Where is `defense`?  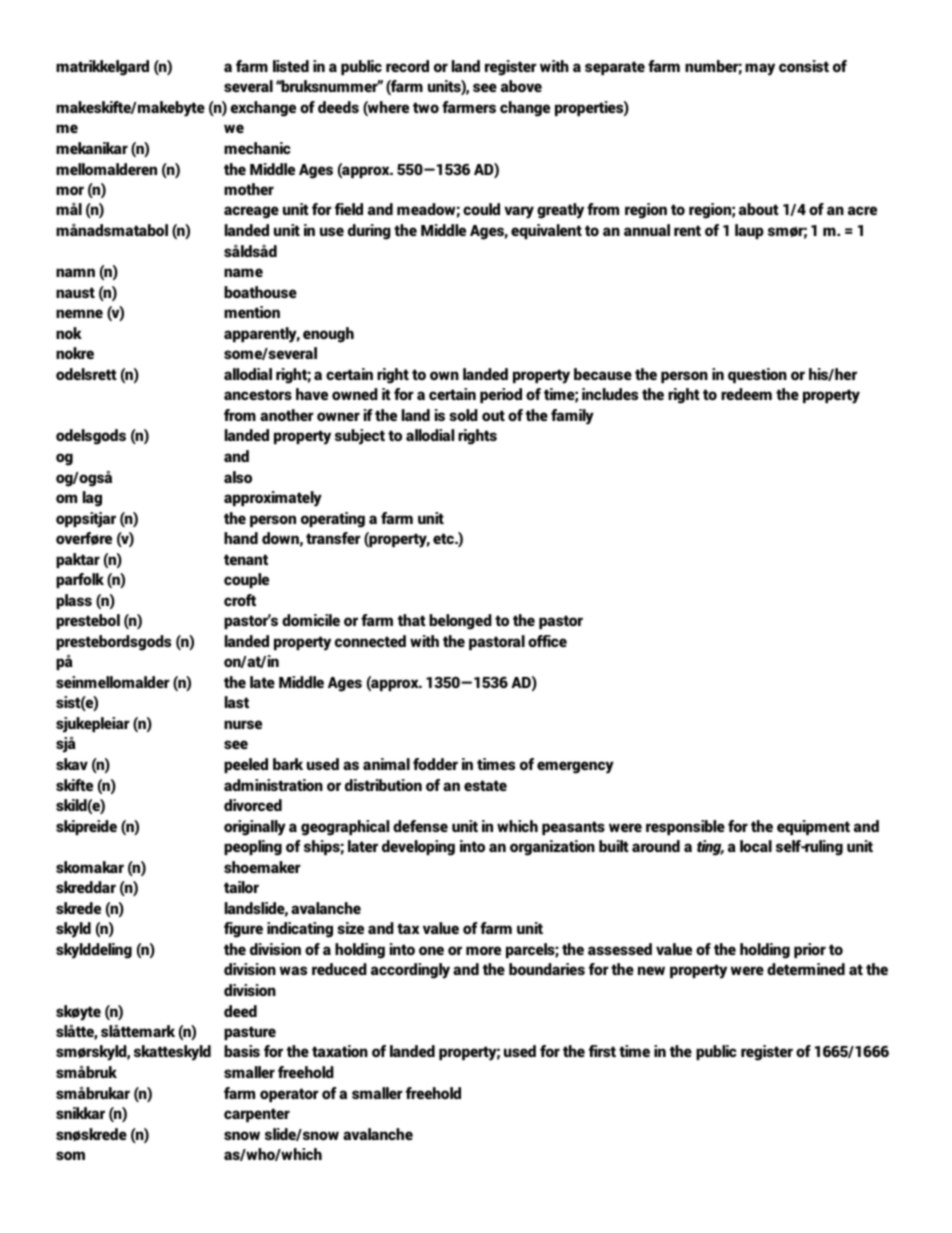
defense is located at coordinates (420, 826).
